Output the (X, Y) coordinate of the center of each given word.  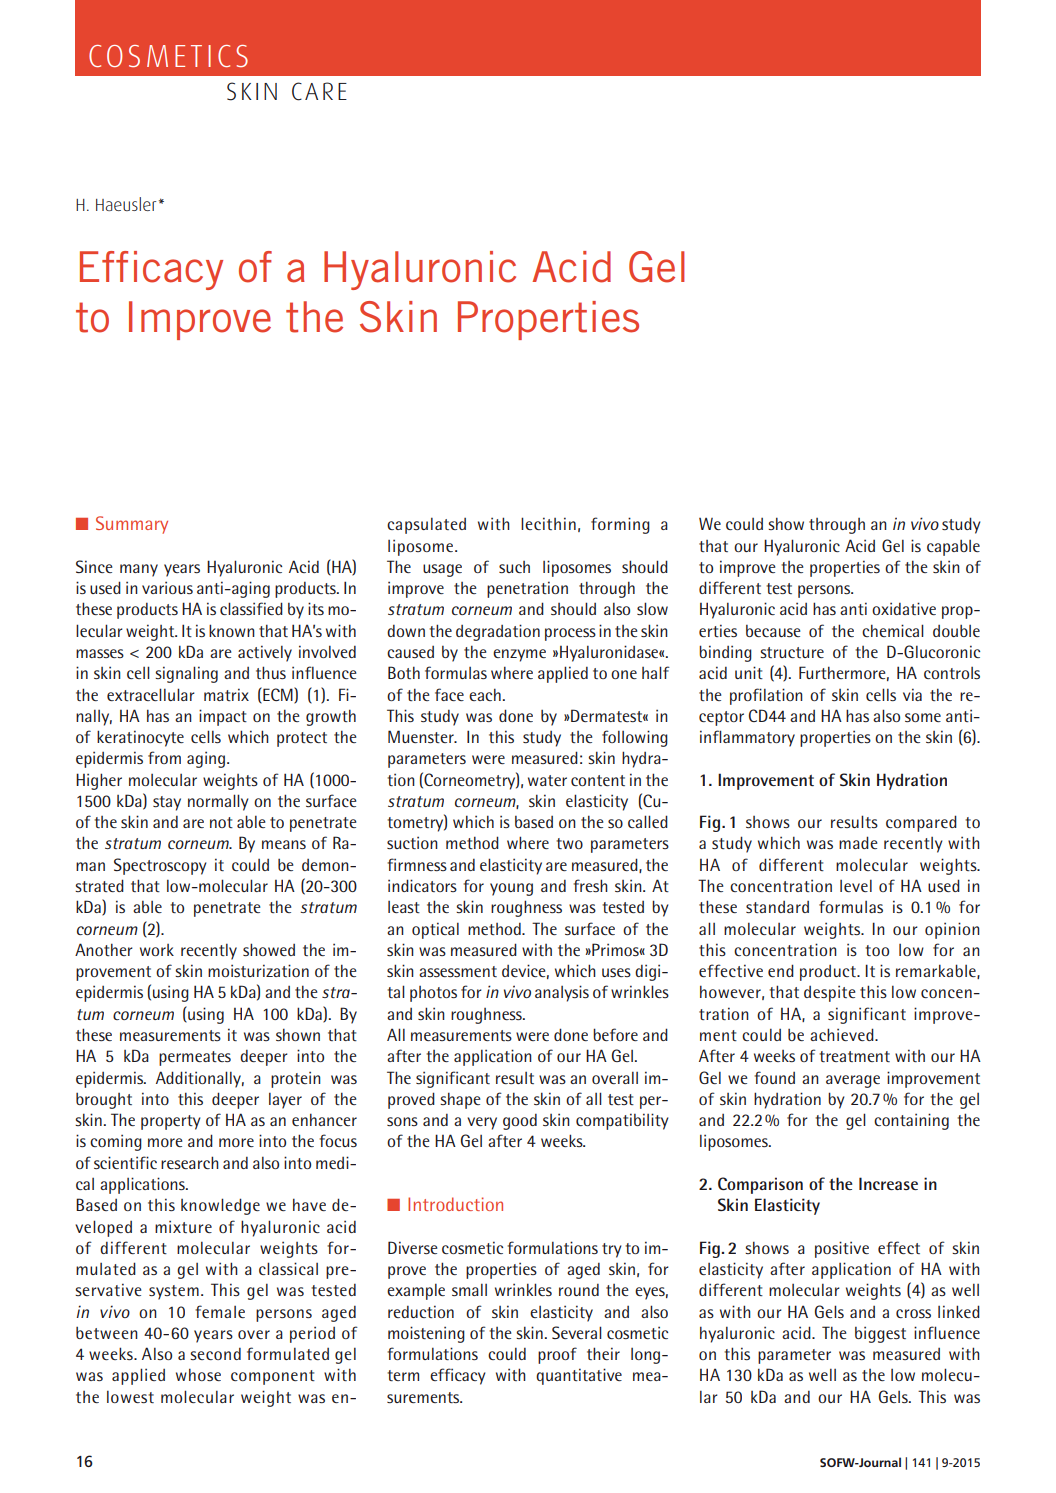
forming (620, 525)
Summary (132, 525)
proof (557, 1355)
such (514, 567)
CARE (319, 91)
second (215, 1354)
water (547, 780)
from (164, 757)
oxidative (904, 608)
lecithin (548, 523)
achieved (843, 1034)
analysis (562, 993)
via (912, 694)
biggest (880, 1334)
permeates (195, 1058)
